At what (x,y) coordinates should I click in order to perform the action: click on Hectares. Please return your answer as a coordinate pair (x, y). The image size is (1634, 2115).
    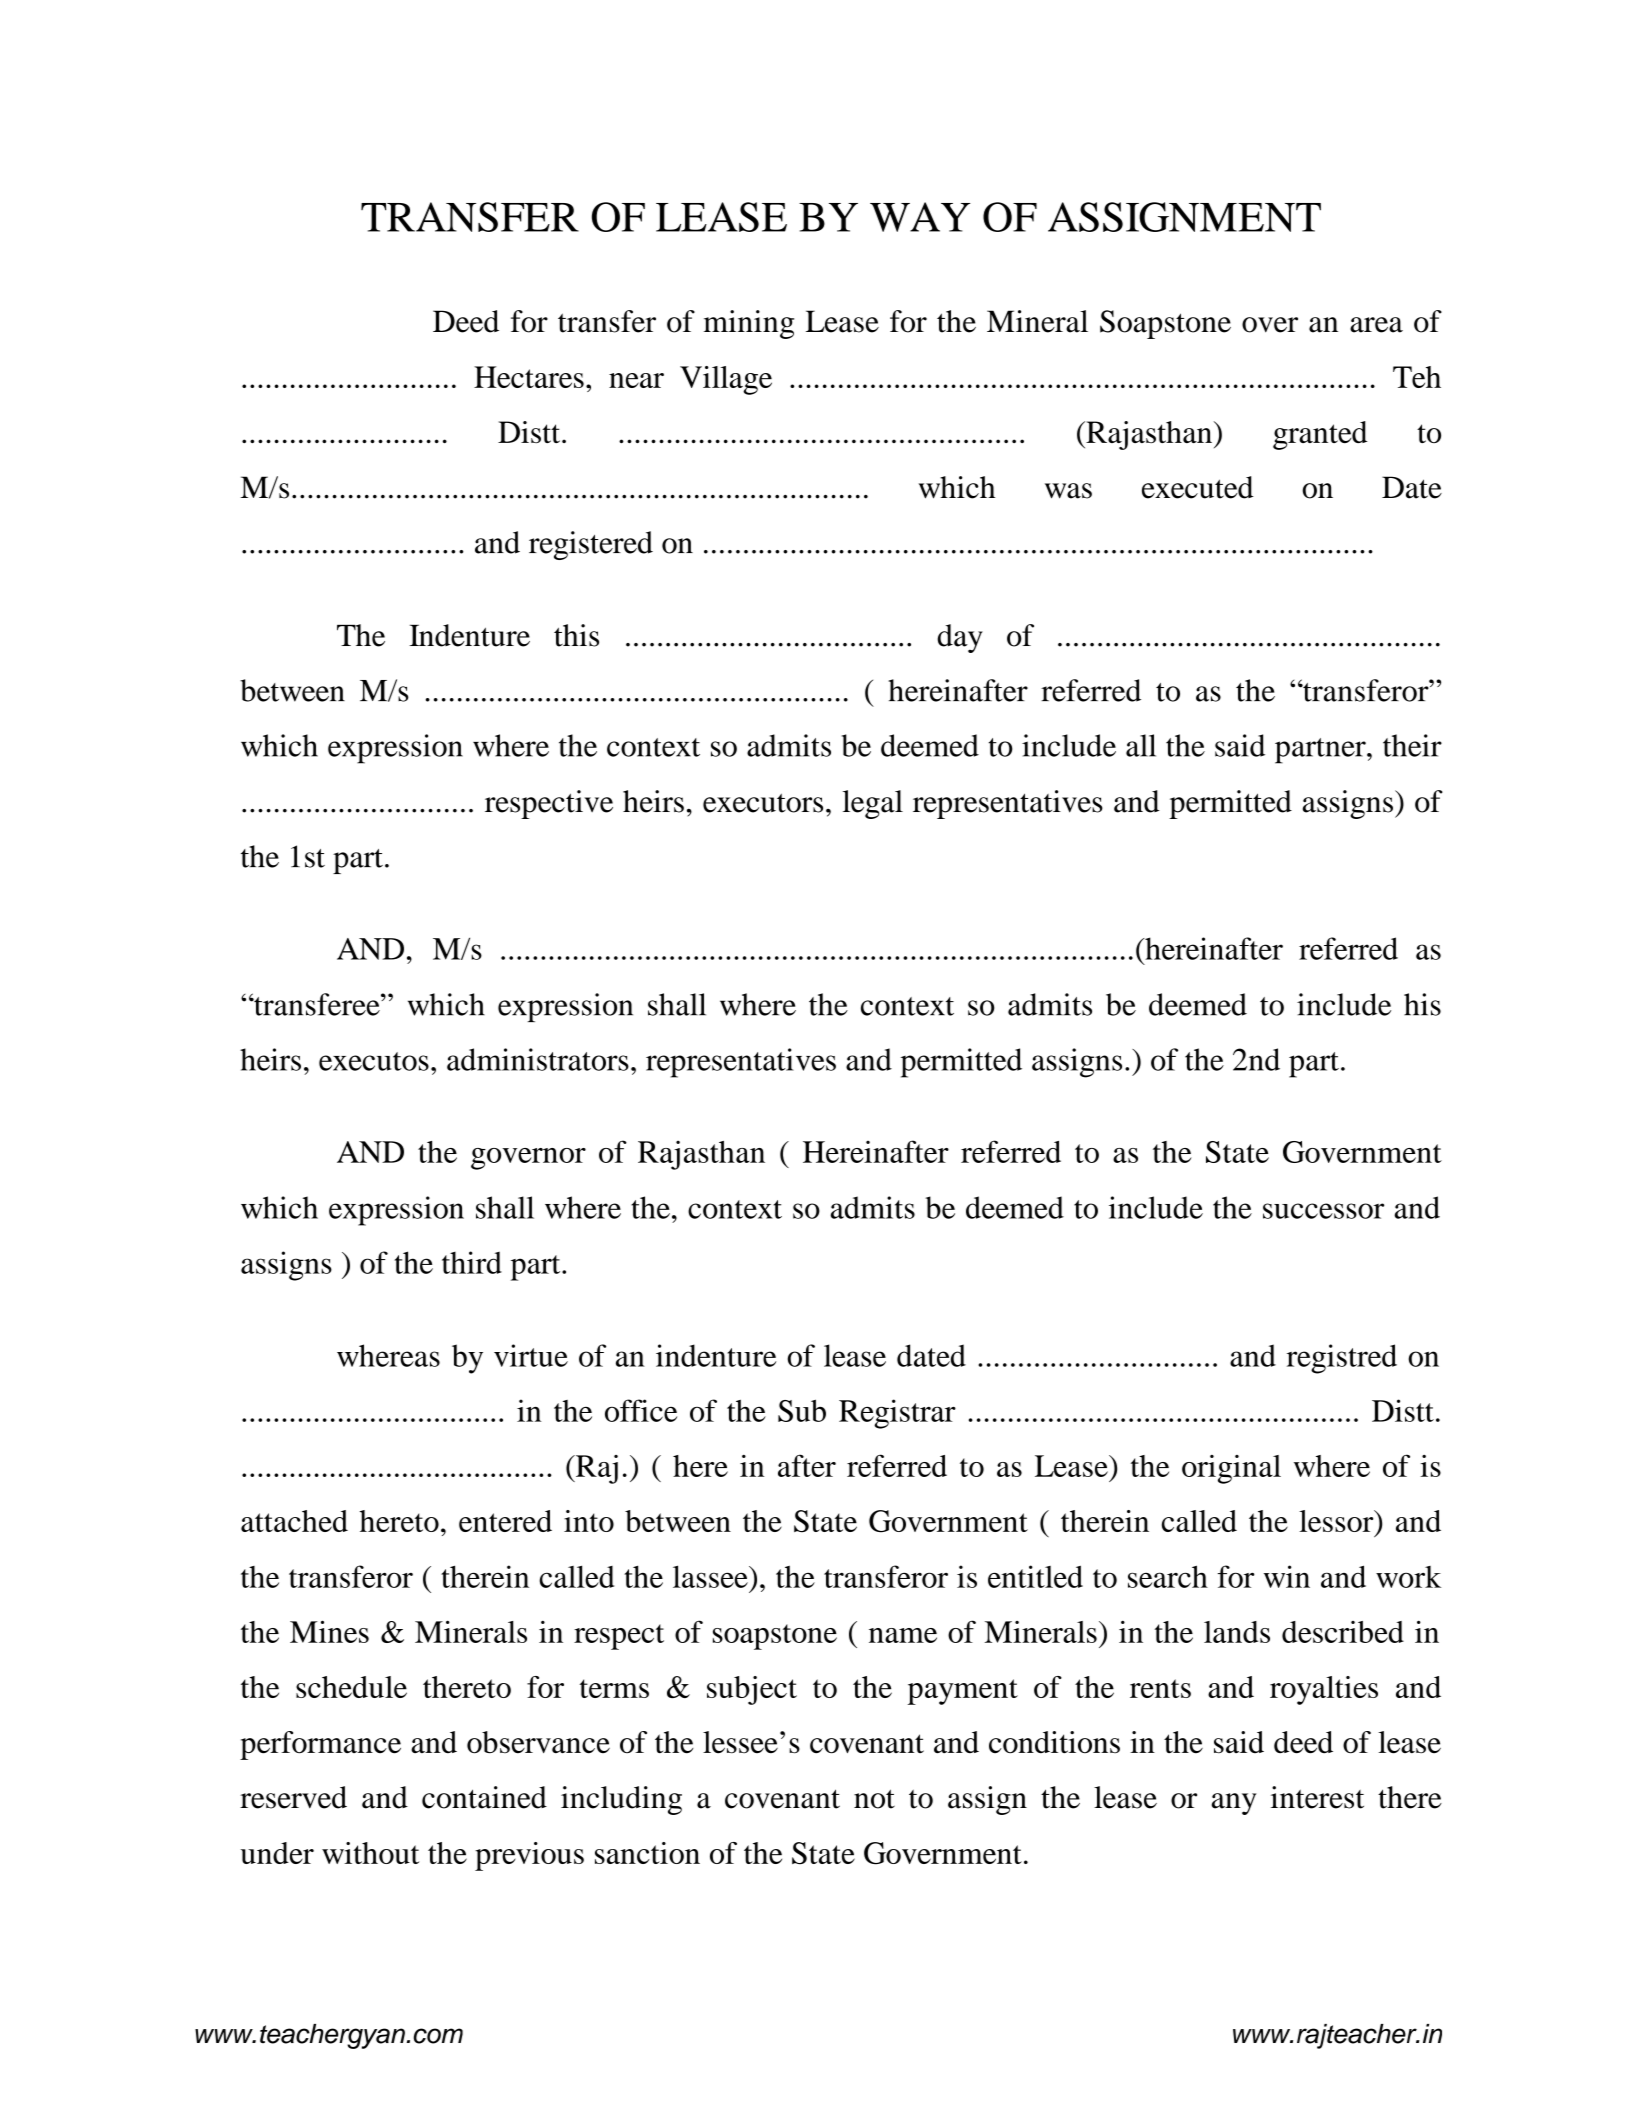
    Looking at the image, I should click on (529, 377).
